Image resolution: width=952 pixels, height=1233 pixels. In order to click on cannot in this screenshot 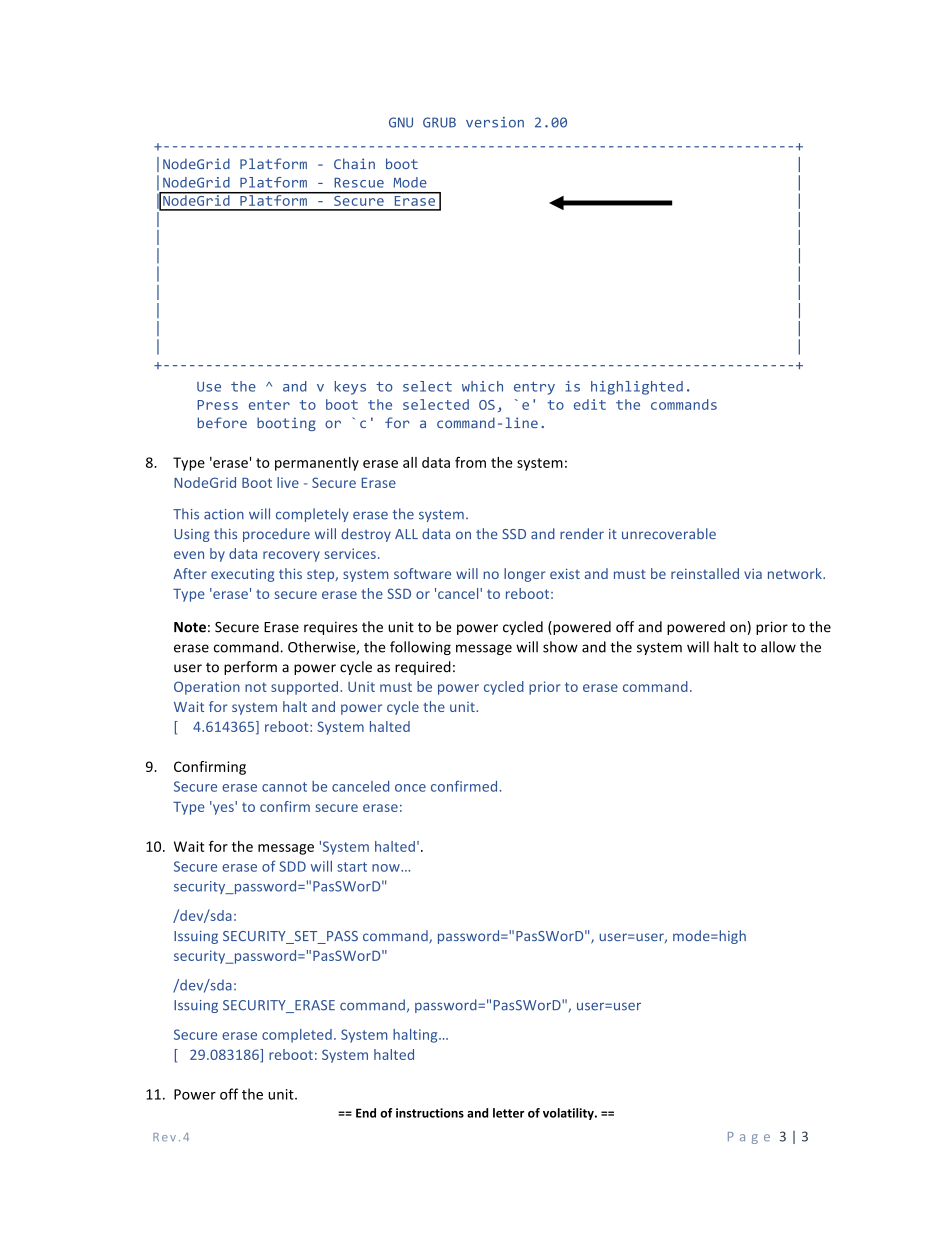, I will do `click(284, 787)`.
